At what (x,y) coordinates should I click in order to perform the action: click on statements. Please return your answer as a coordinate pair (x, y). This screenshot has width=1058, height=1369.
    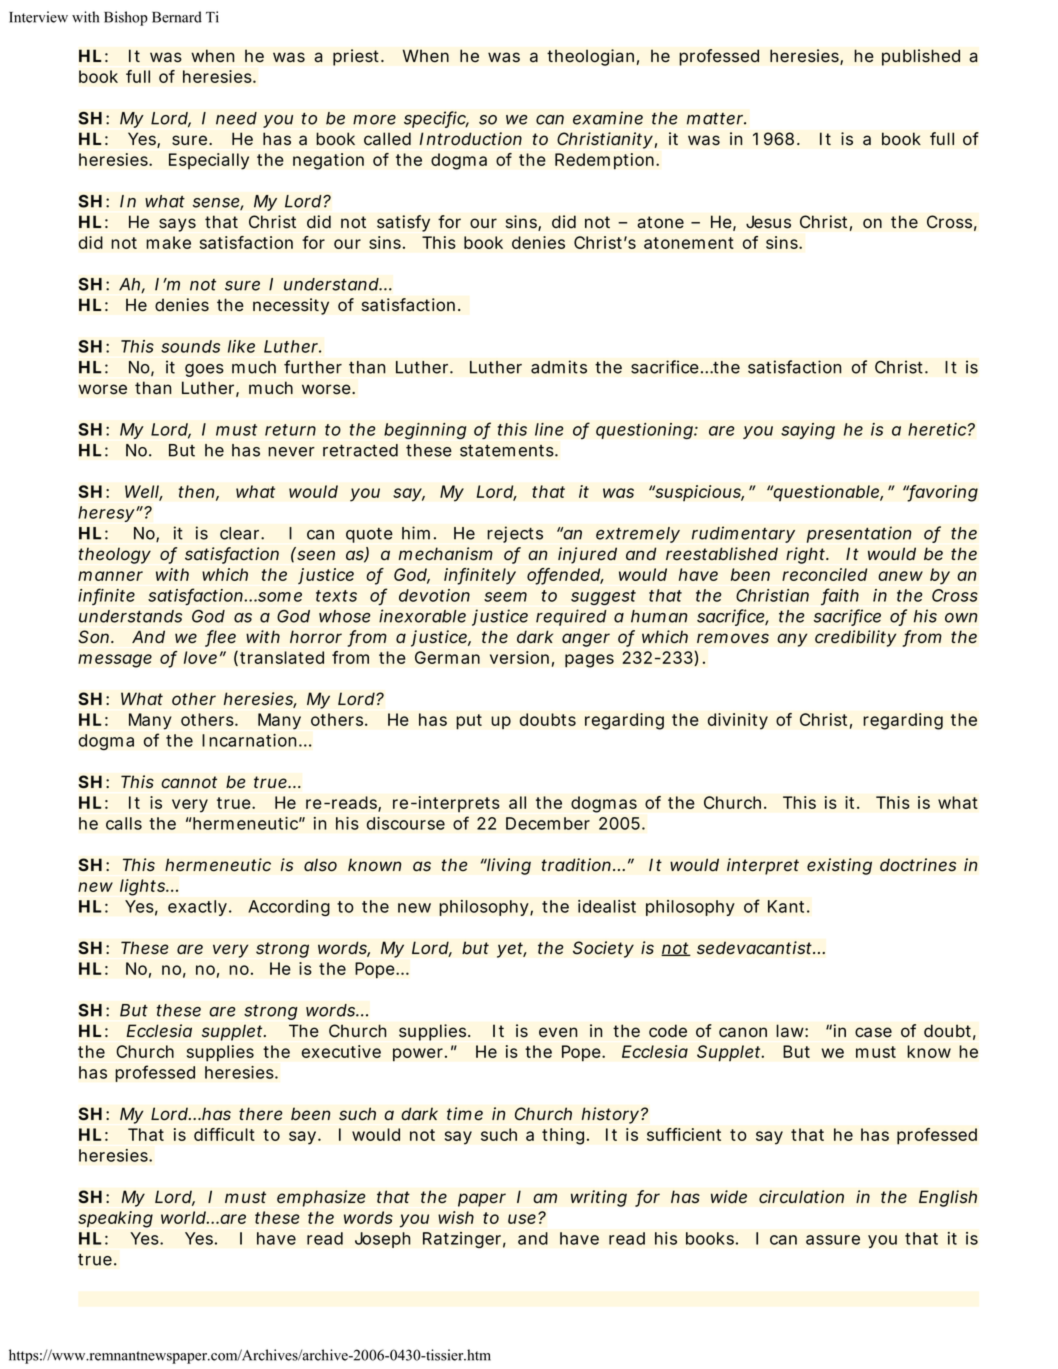
    Looking at the image, I should click on (507, 451).
